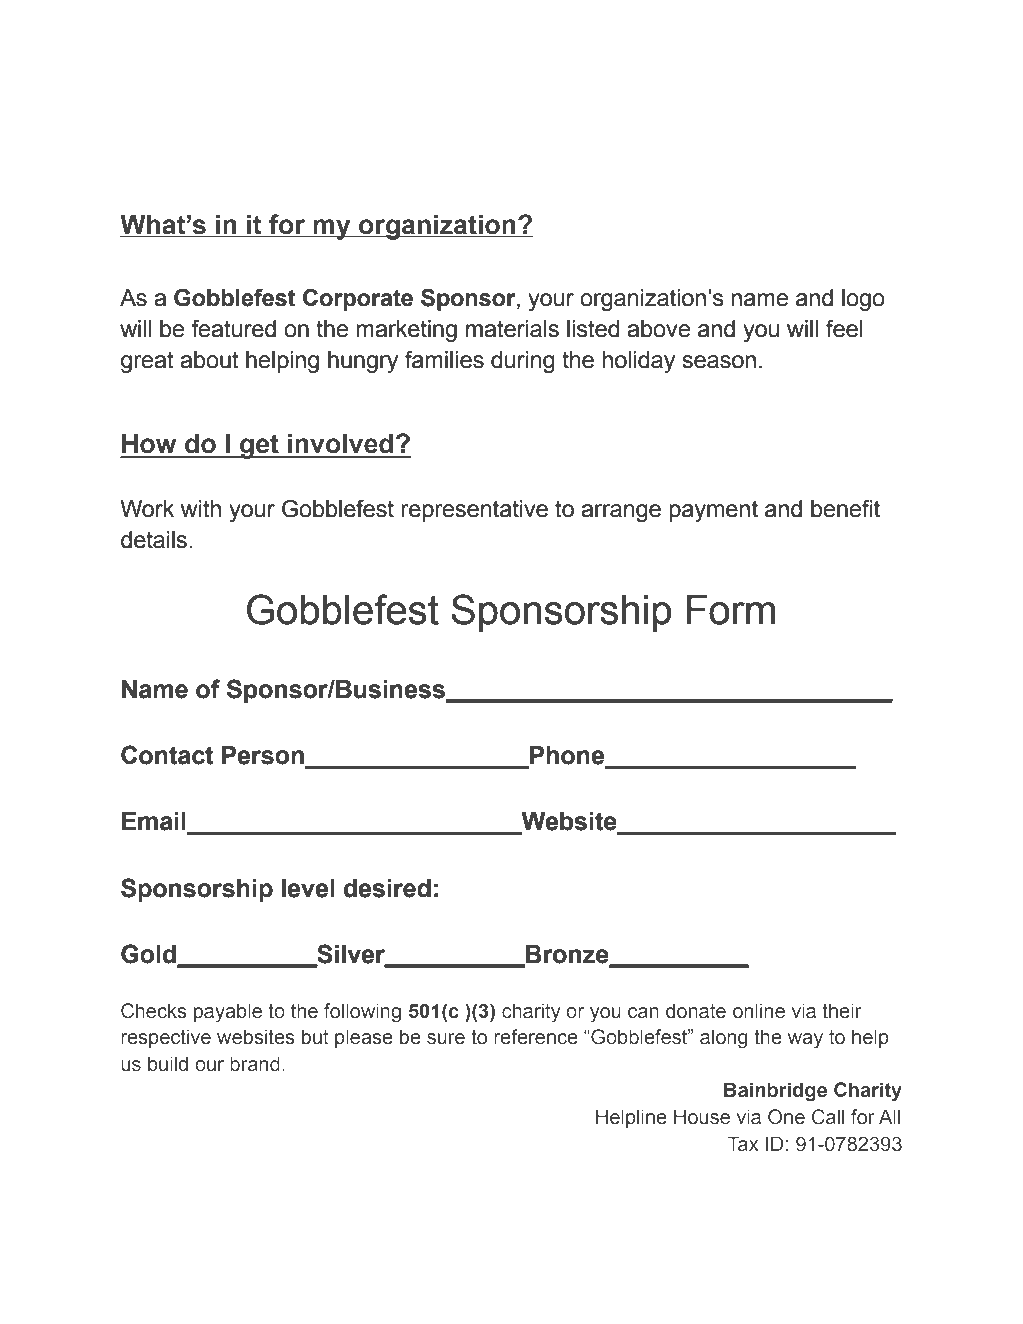  I want to click on reference, so click(536, 1037).
